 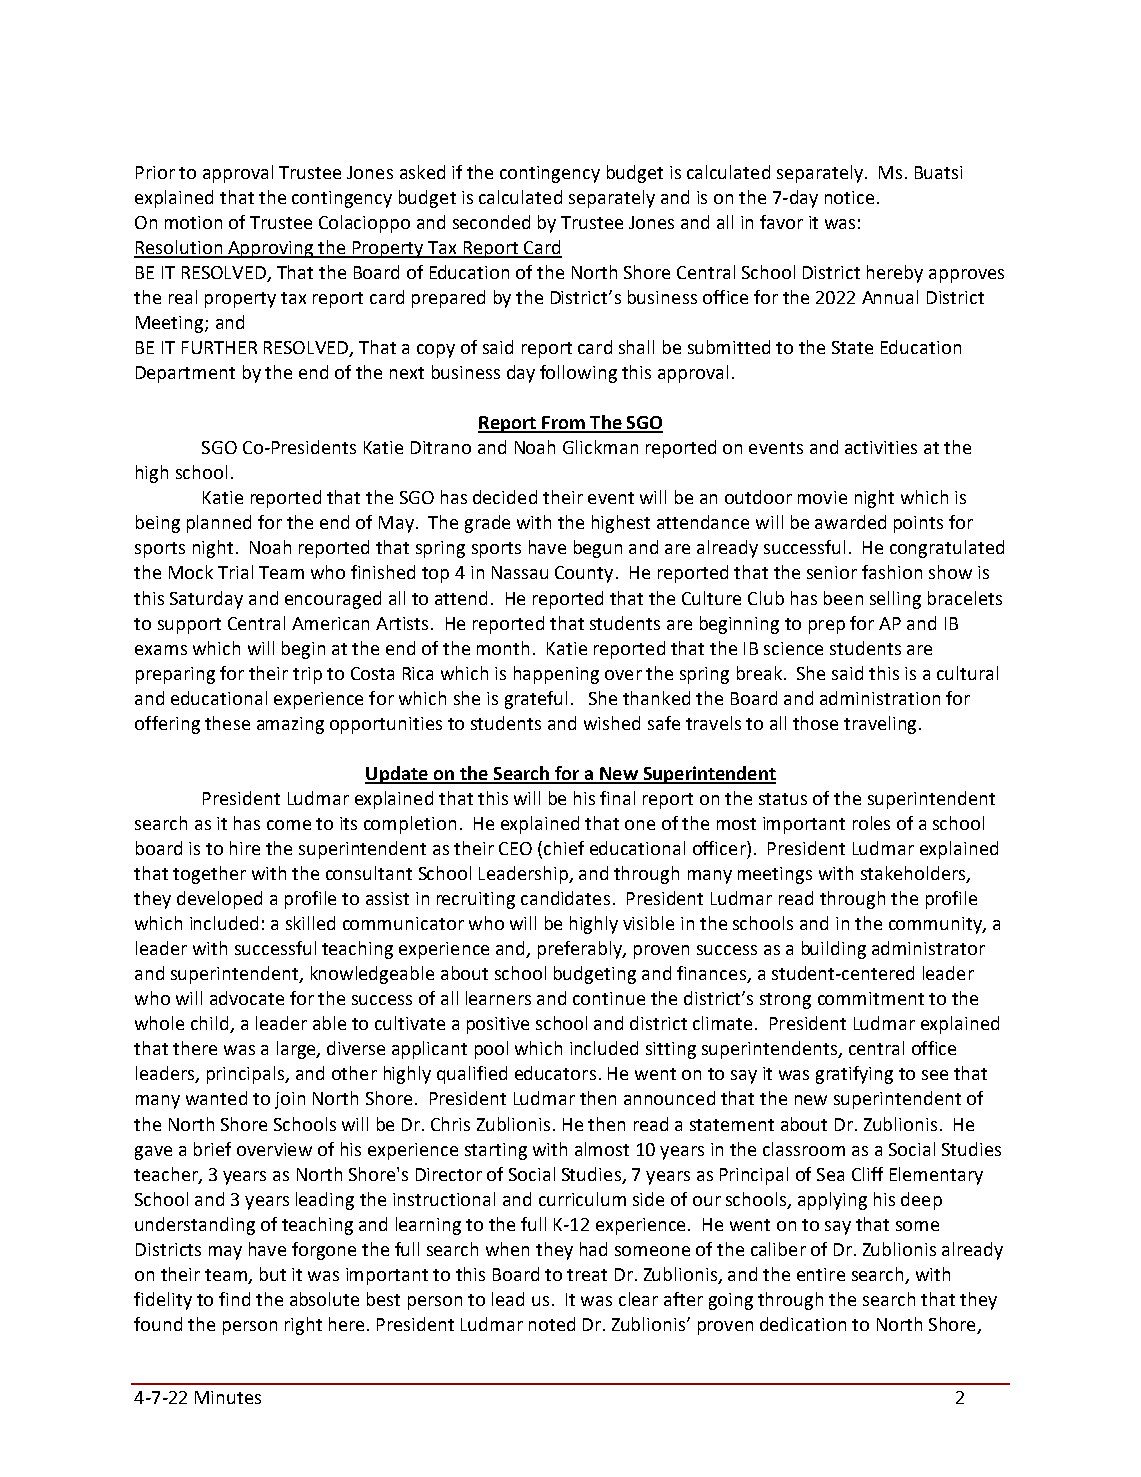 I want to click on Minutes, so click(x=228, y=1397).
